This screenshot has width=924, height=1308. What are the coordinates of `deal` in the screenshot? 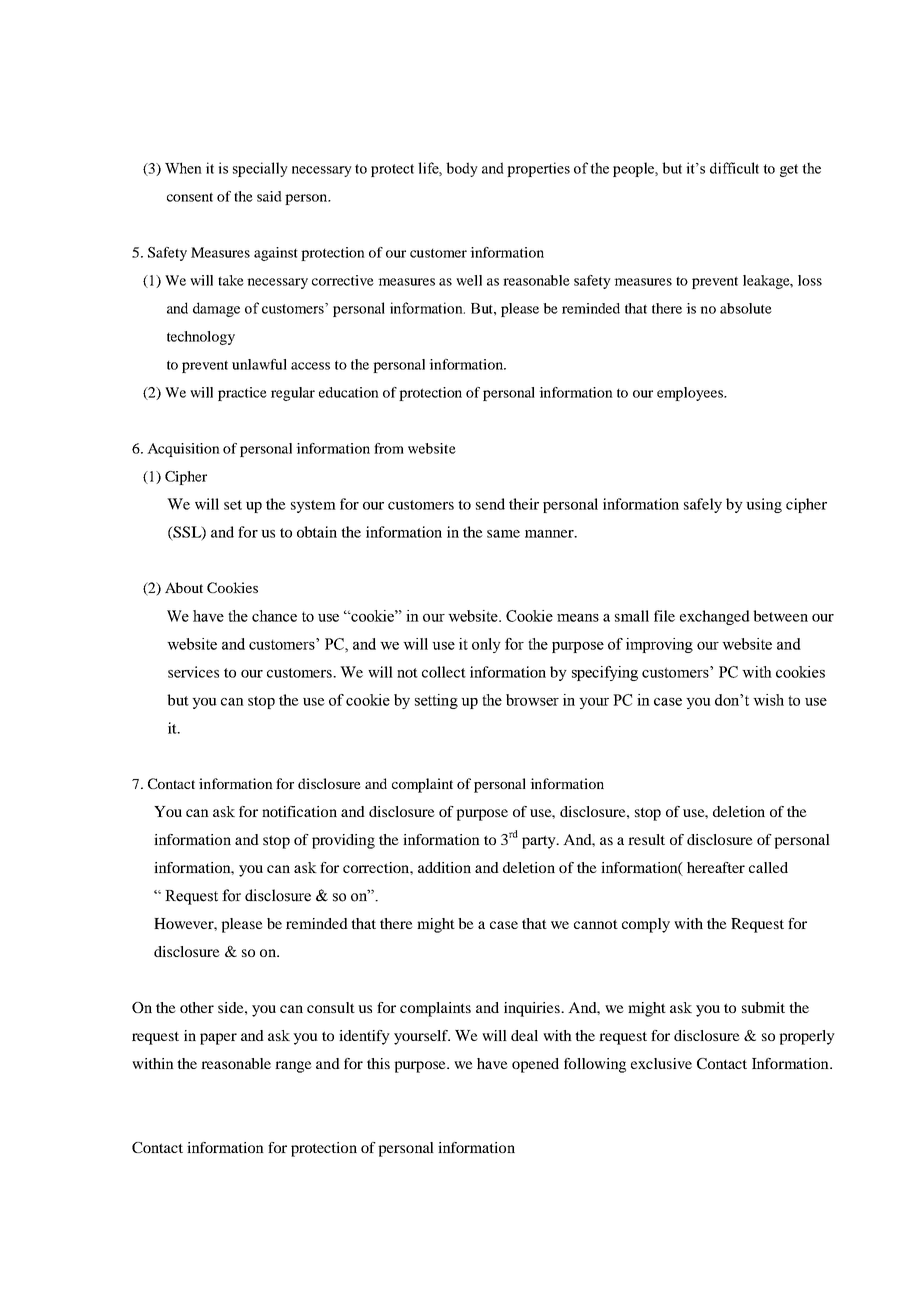 It's located at (524, 1035).
